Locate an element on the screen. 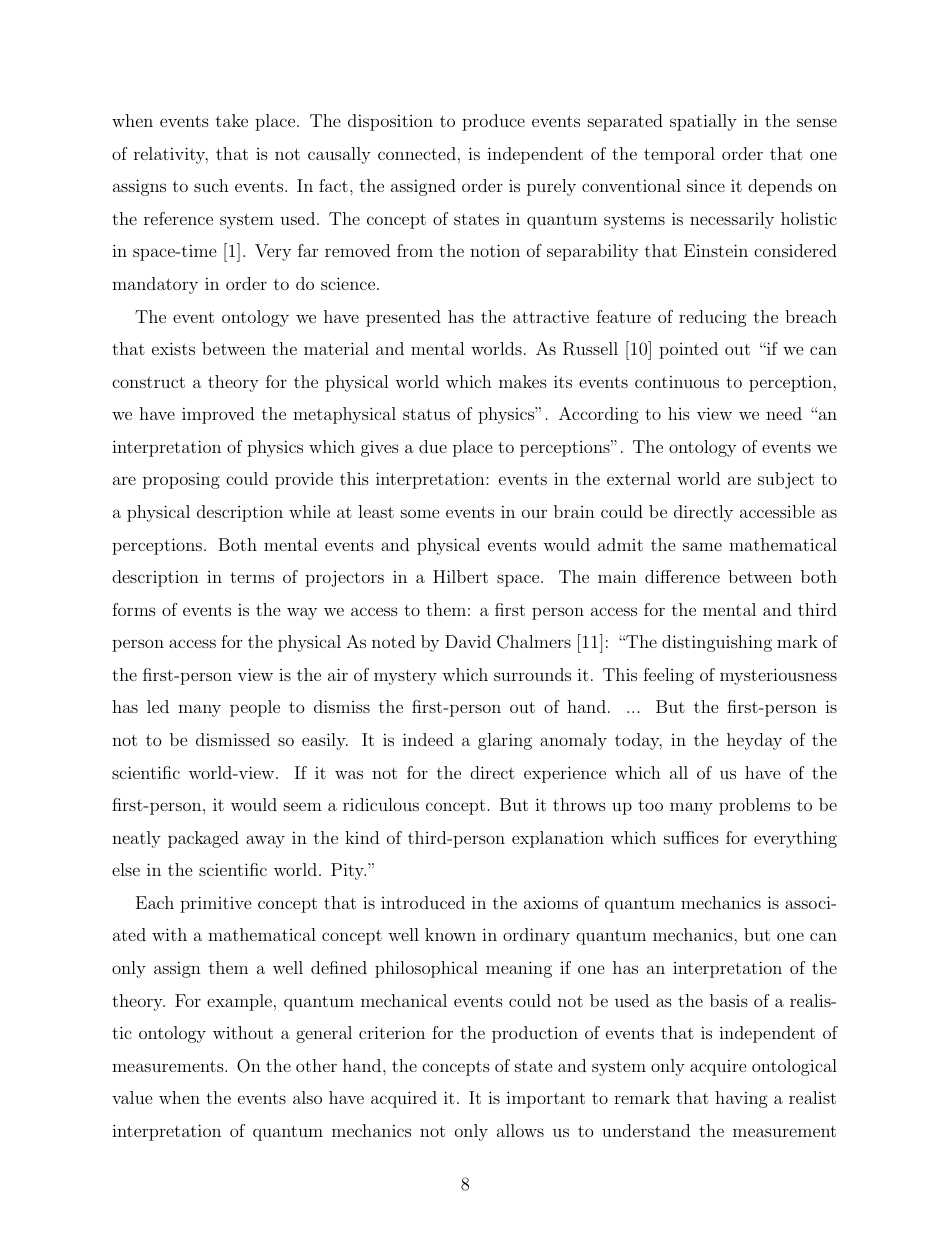  allows is located at coordinates (520, 1130).
